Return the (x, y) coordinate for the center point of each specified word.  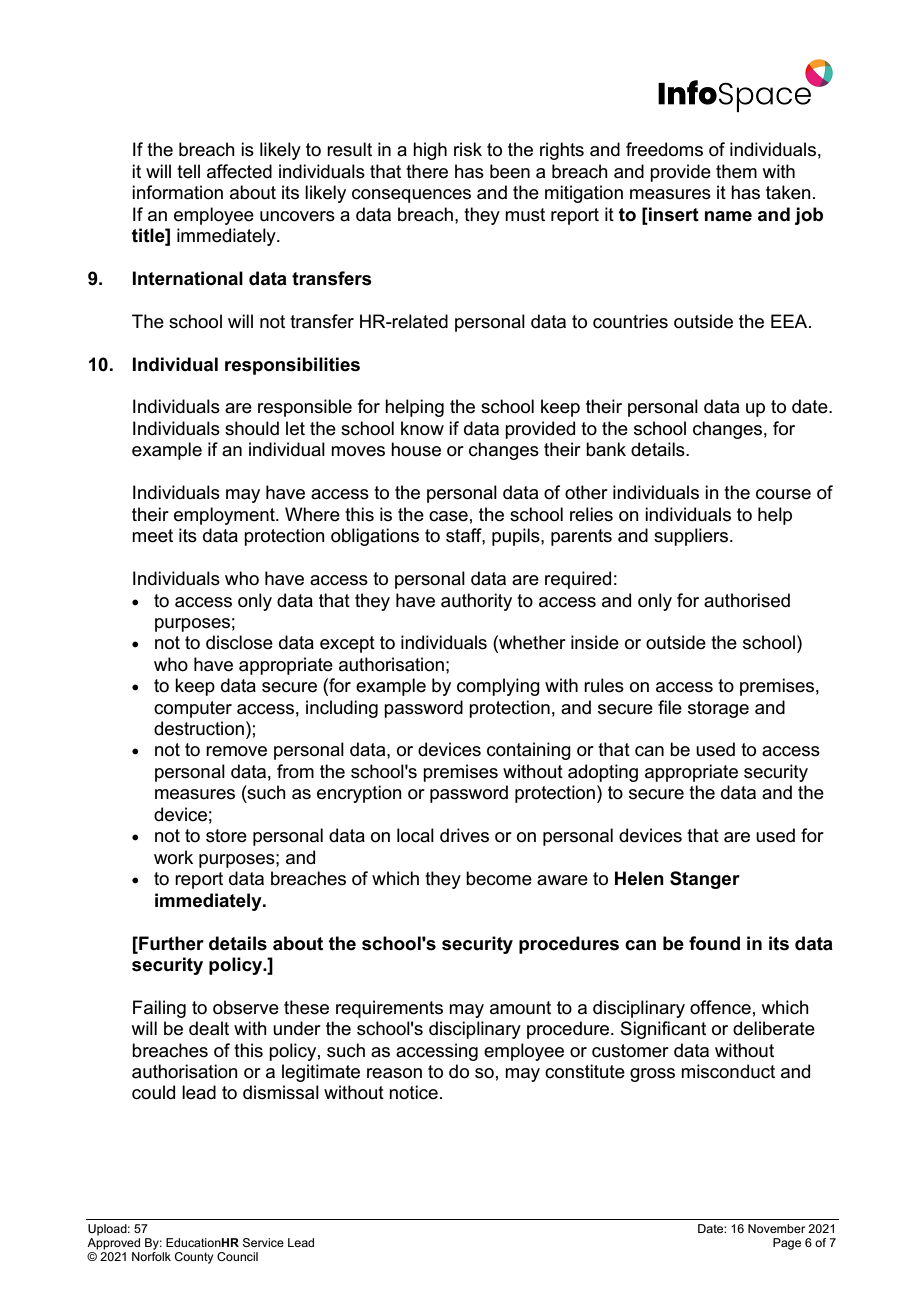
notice (413, 1092)
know (422, 428)
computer (193, 709)
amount (520, 1008)
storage (718, 709)
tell (188, 171)
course (783, 494)
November (776, 1228)
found (714, 943)
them (736, 171)
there (427, 171)
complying (498, 687)
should (252, 428)
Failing (159, 1009)
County (194, 1258)
